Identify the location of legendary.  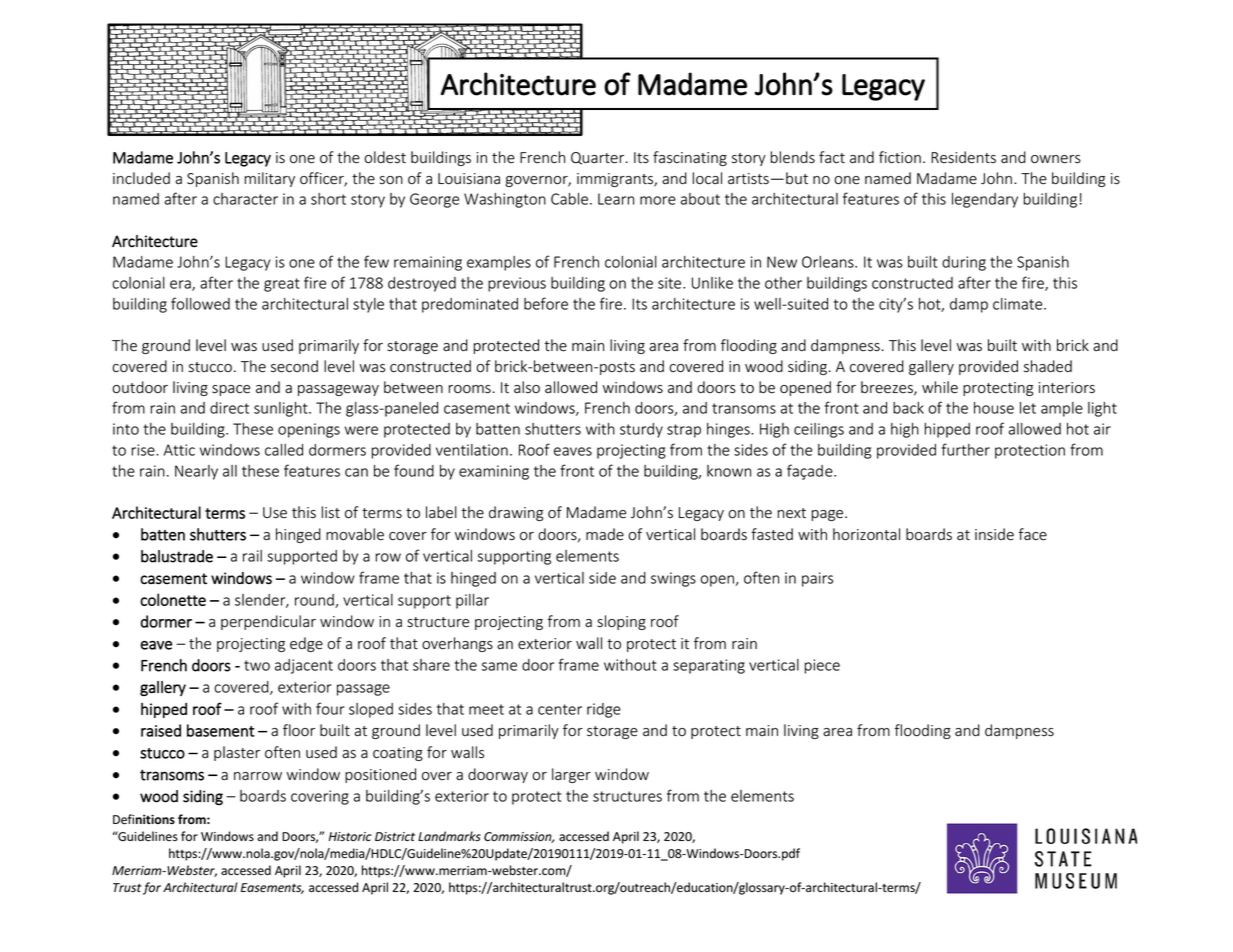
(985, 200).
